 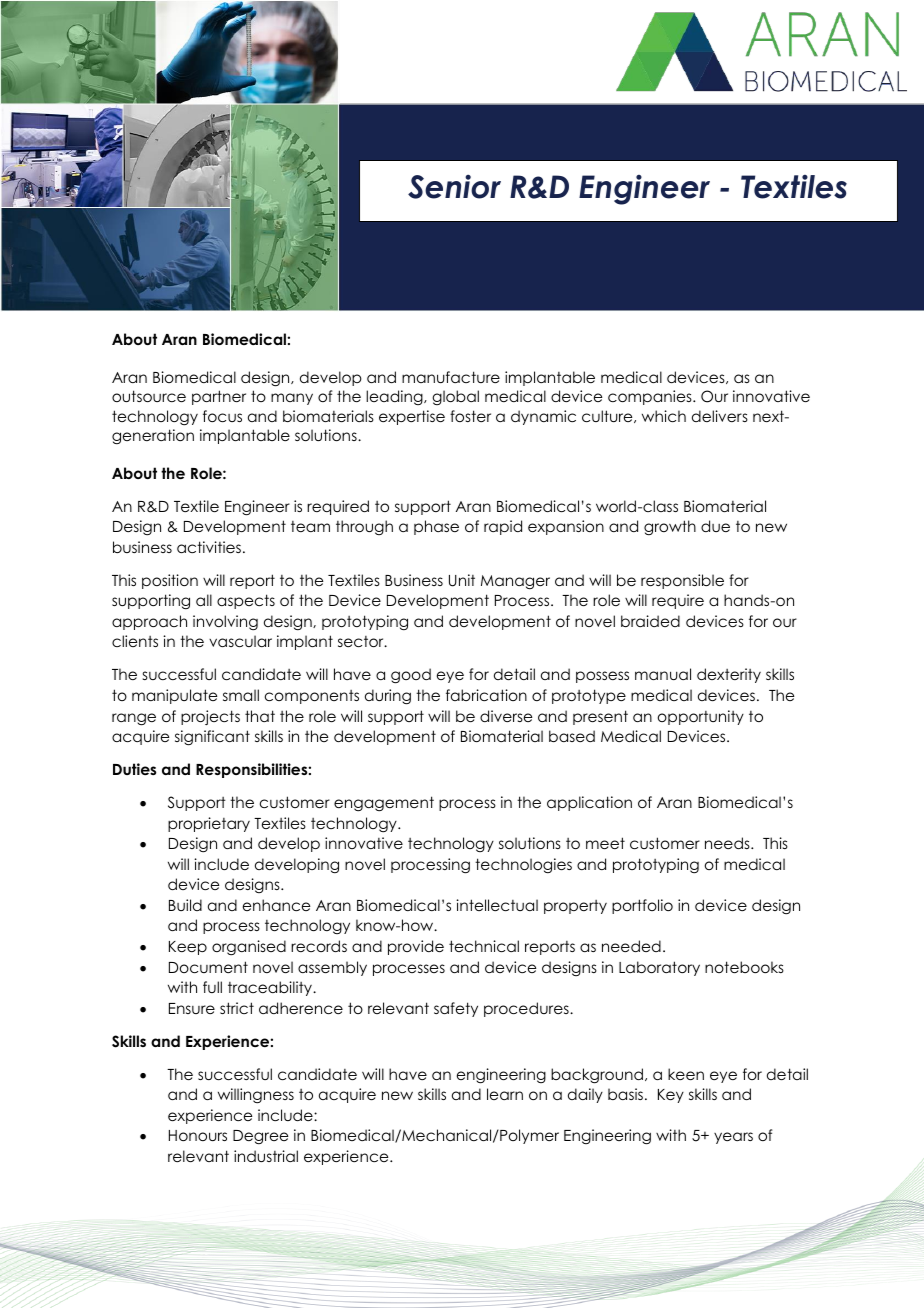 What do you see at coordinates (412, 417) in the screenshot?
I see `expertise` at bounding box center [412, 417].
